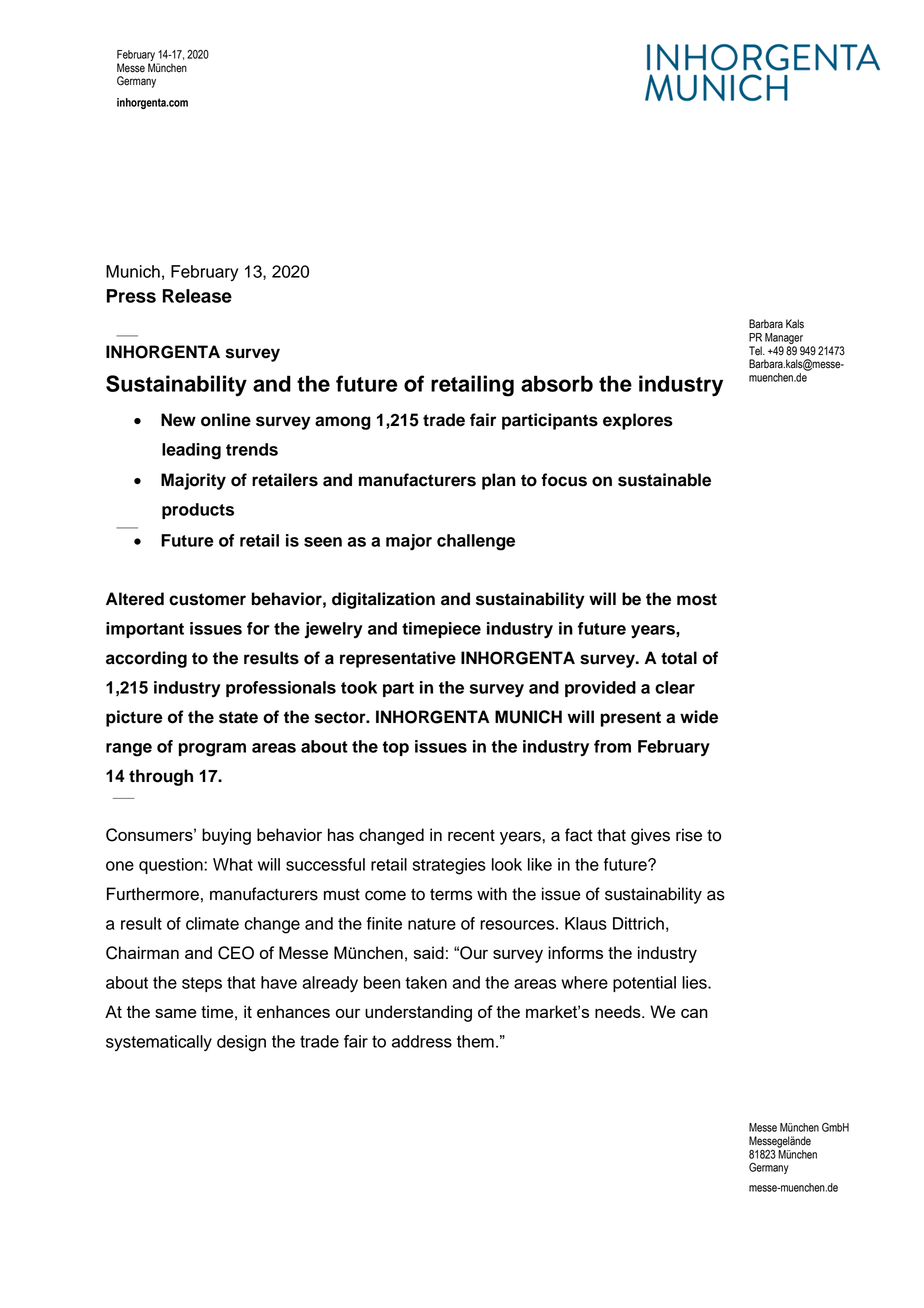  What do you see at coordinates (146, 659) in the document?
I see `according` at bounding box center [146, 659].
